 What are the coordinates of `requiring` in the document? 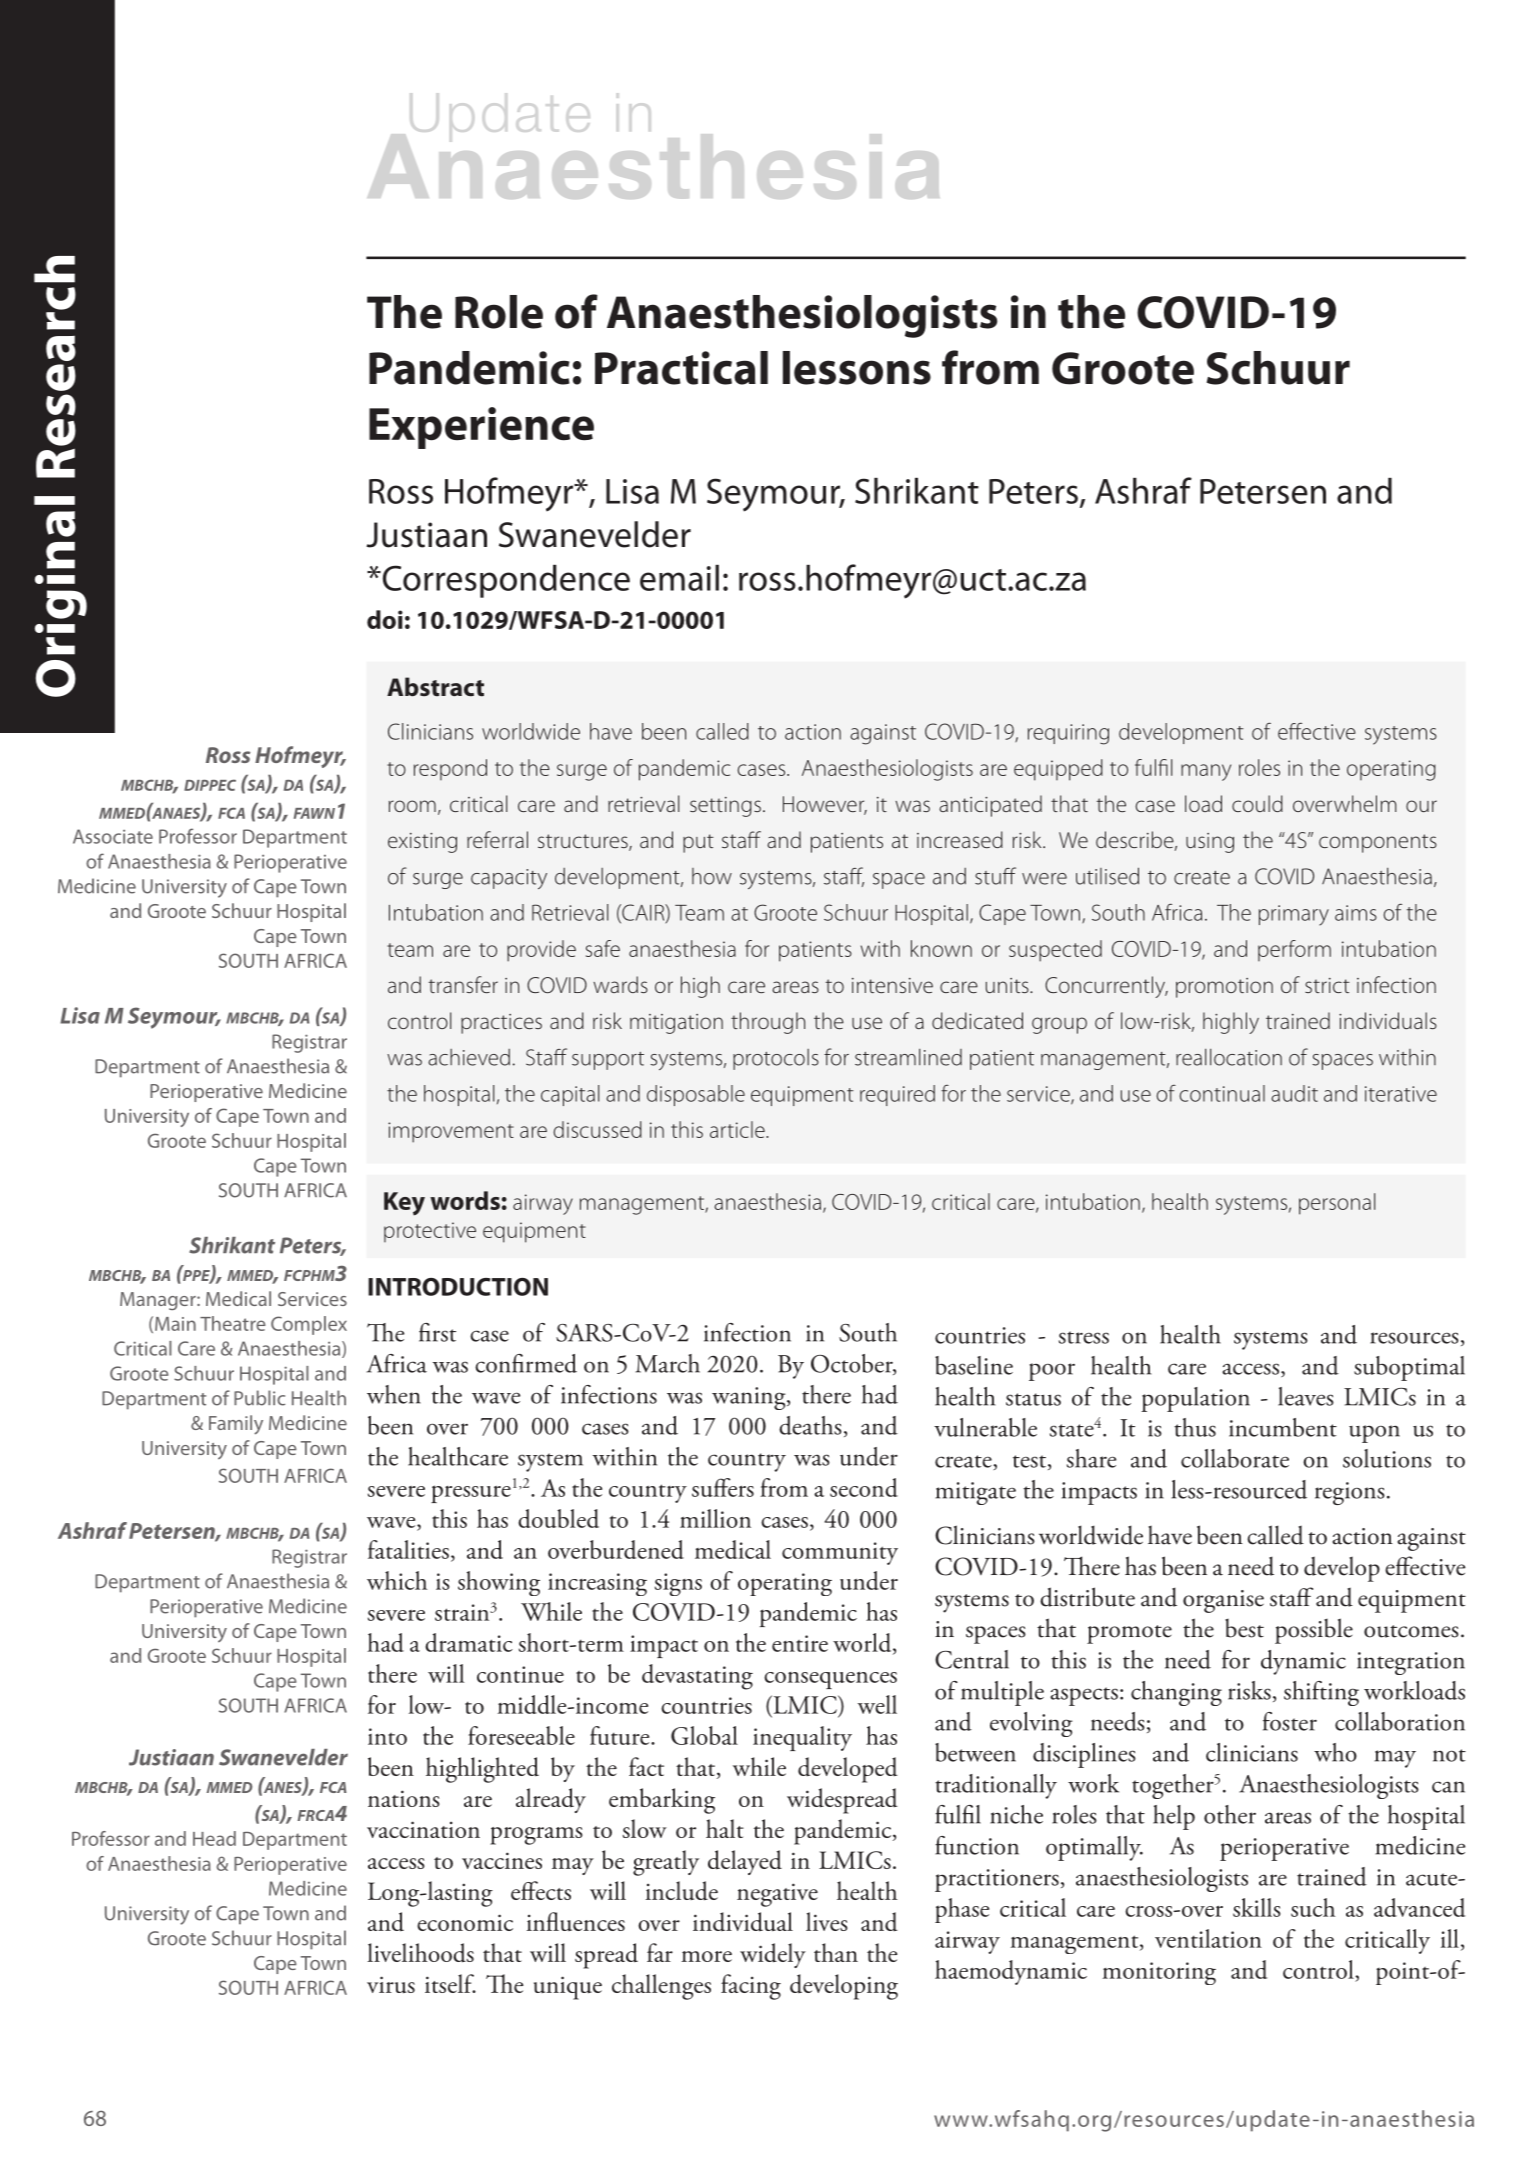 It's located at (1068, 734).
